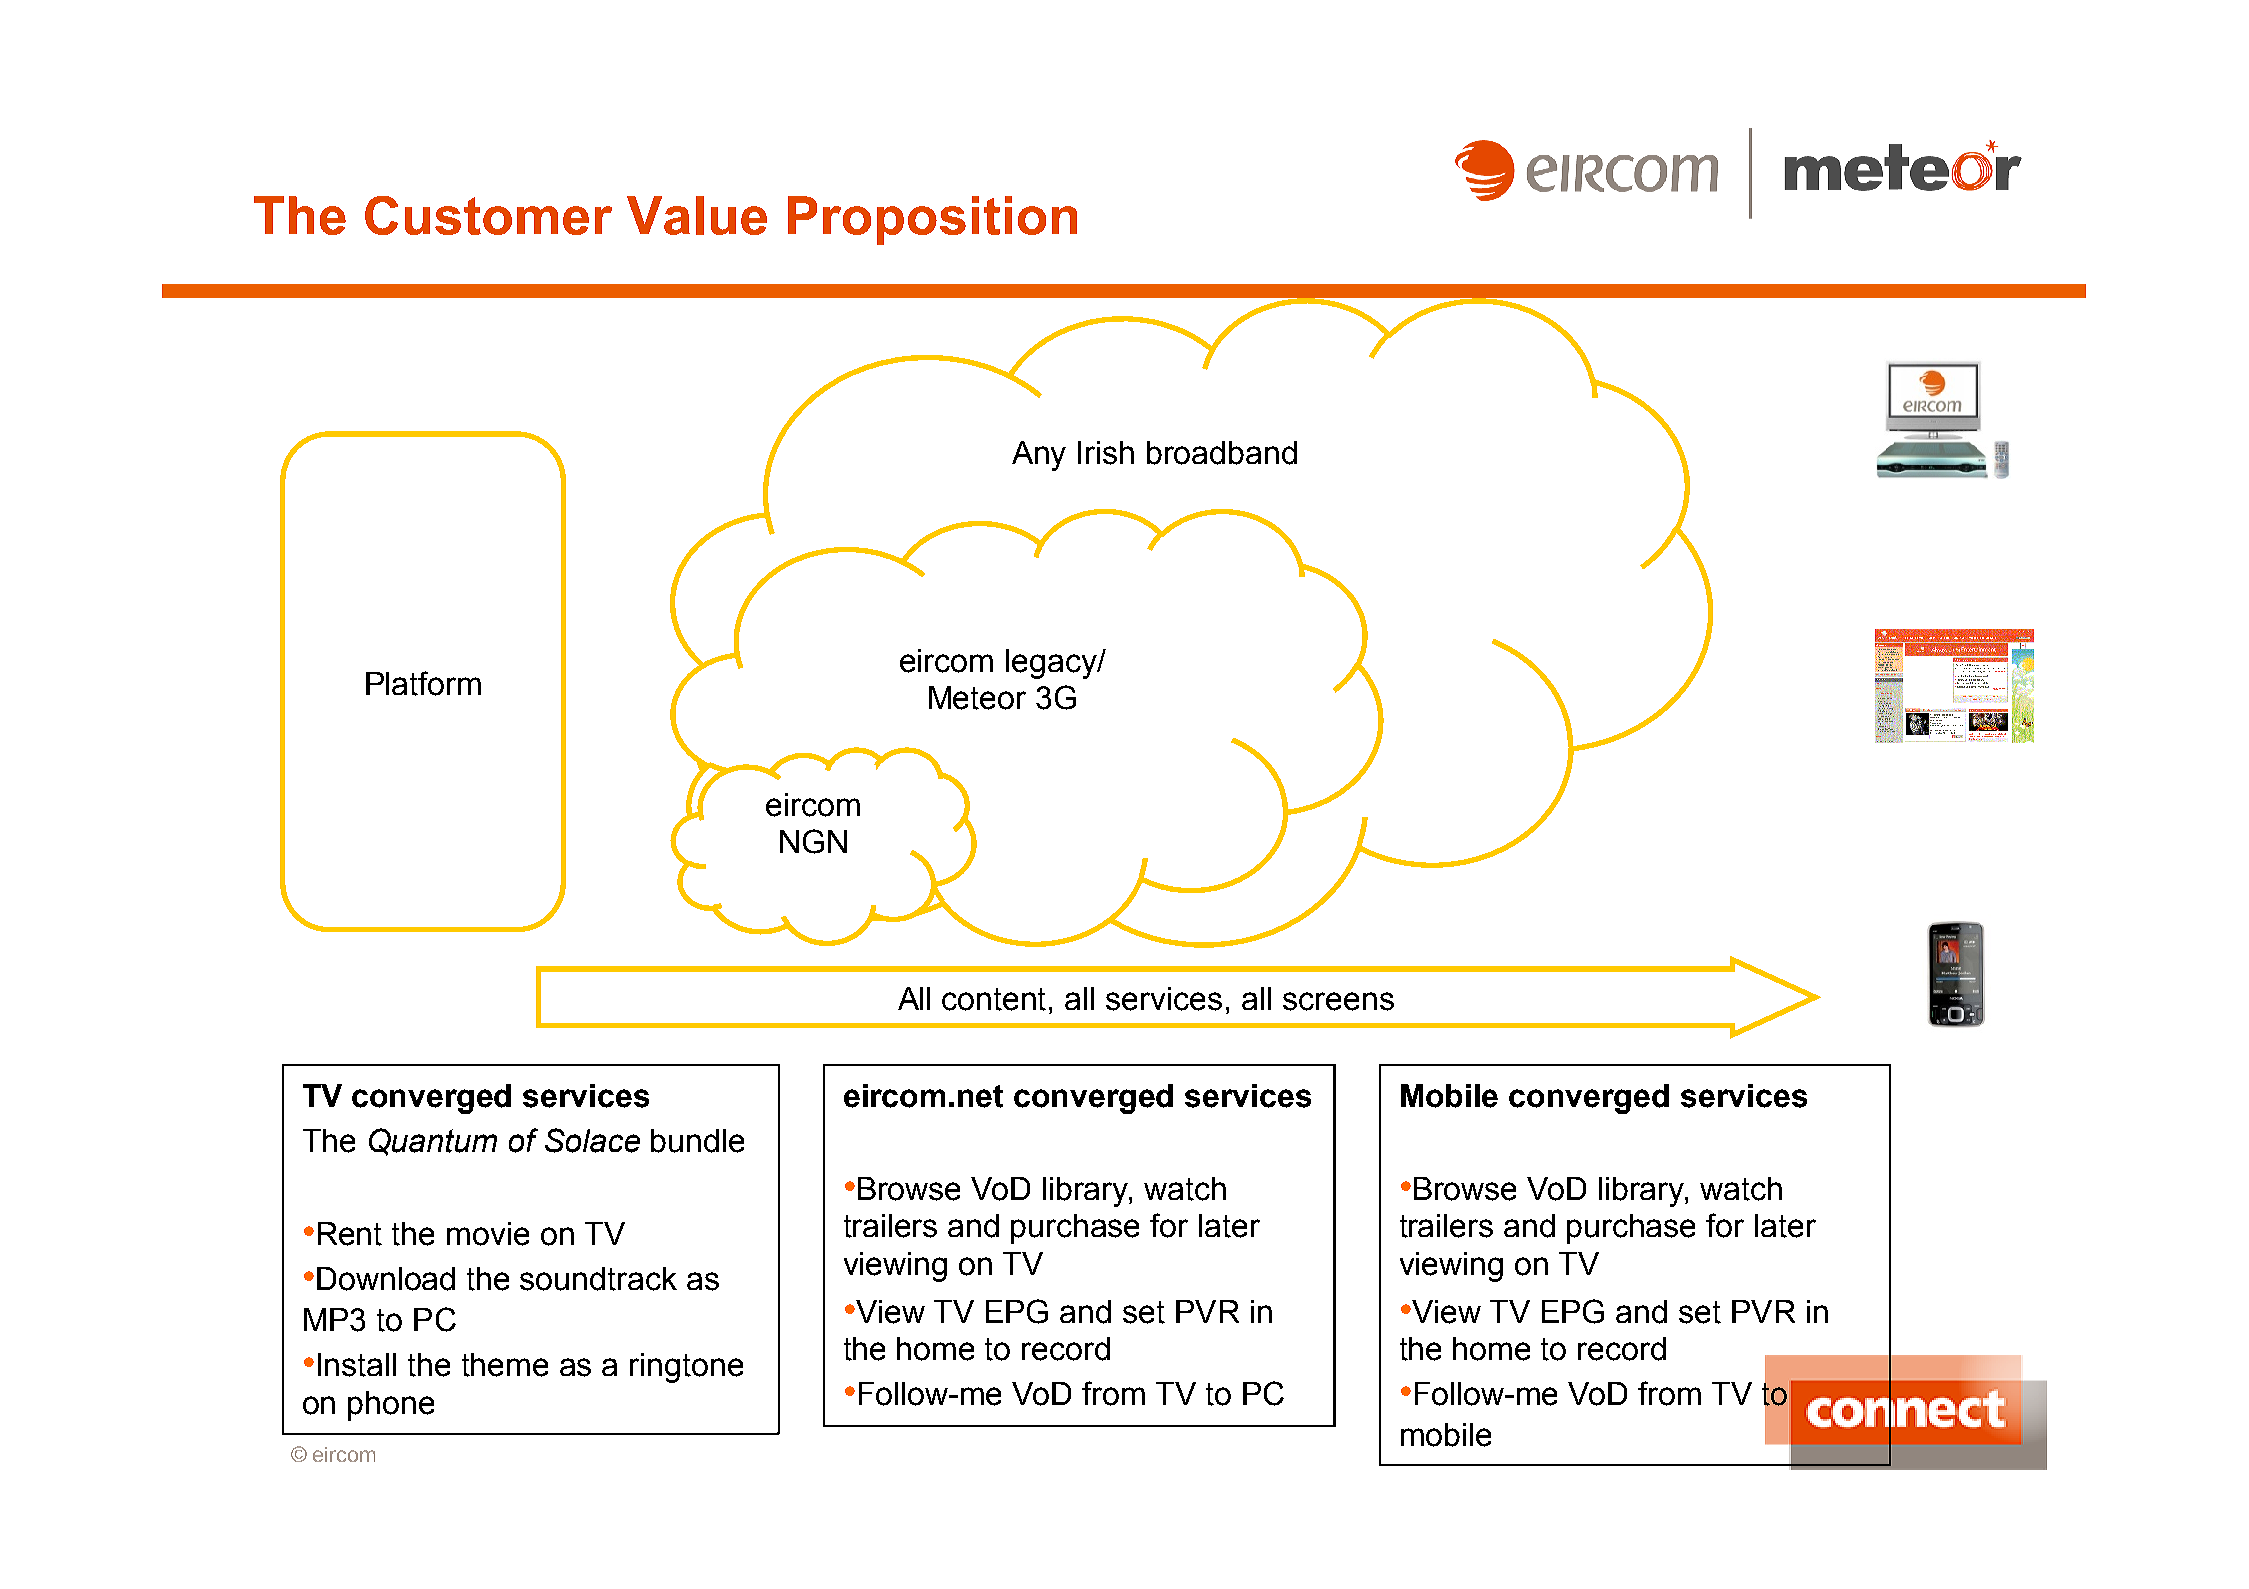  Describe the element at coordinates (423, 683) in the screenshot. I see `Platform` at that location.
